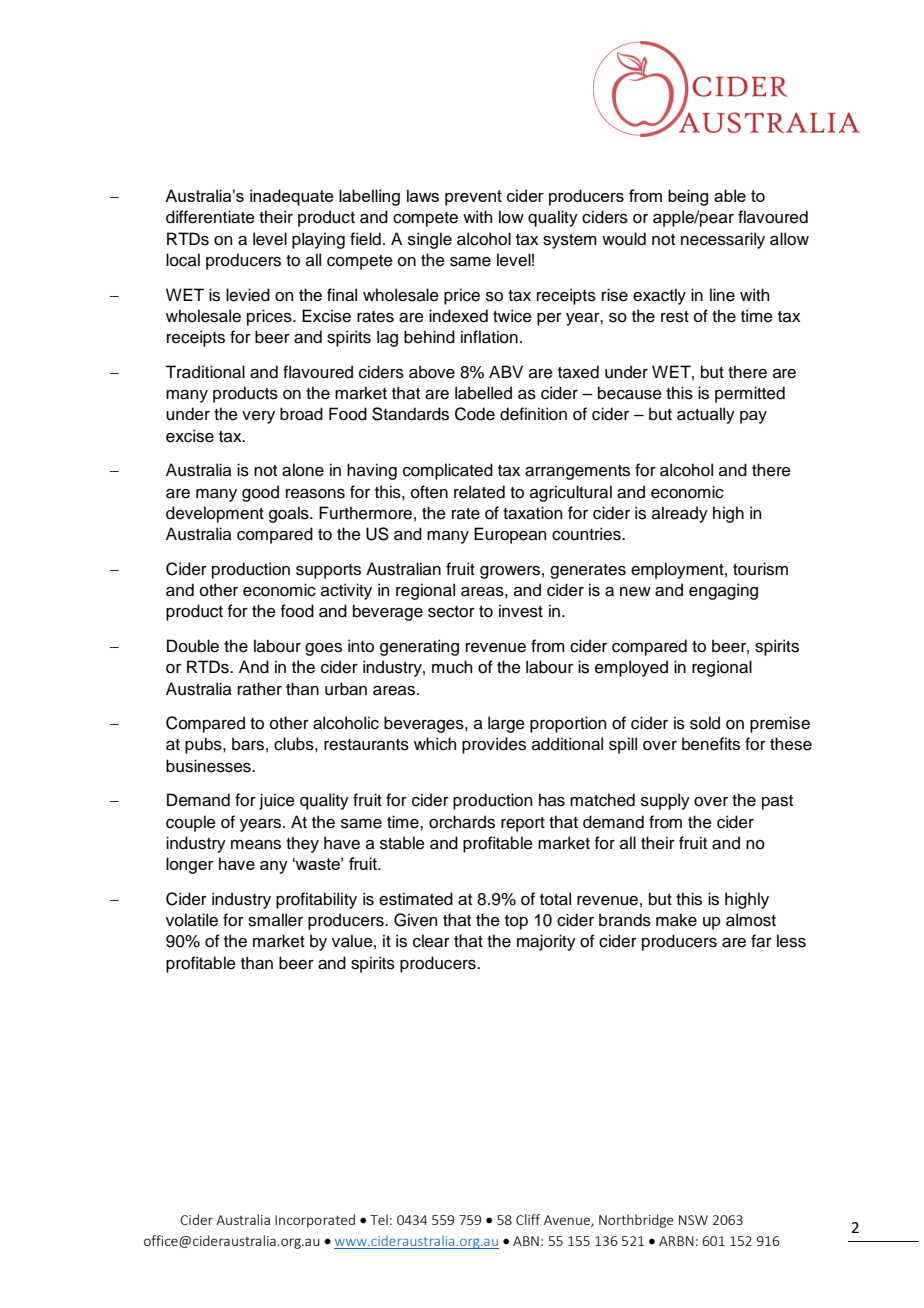  What do you see at coordinates (516, 922) in the page?
I see `top` at bounding box center [516, 922].
